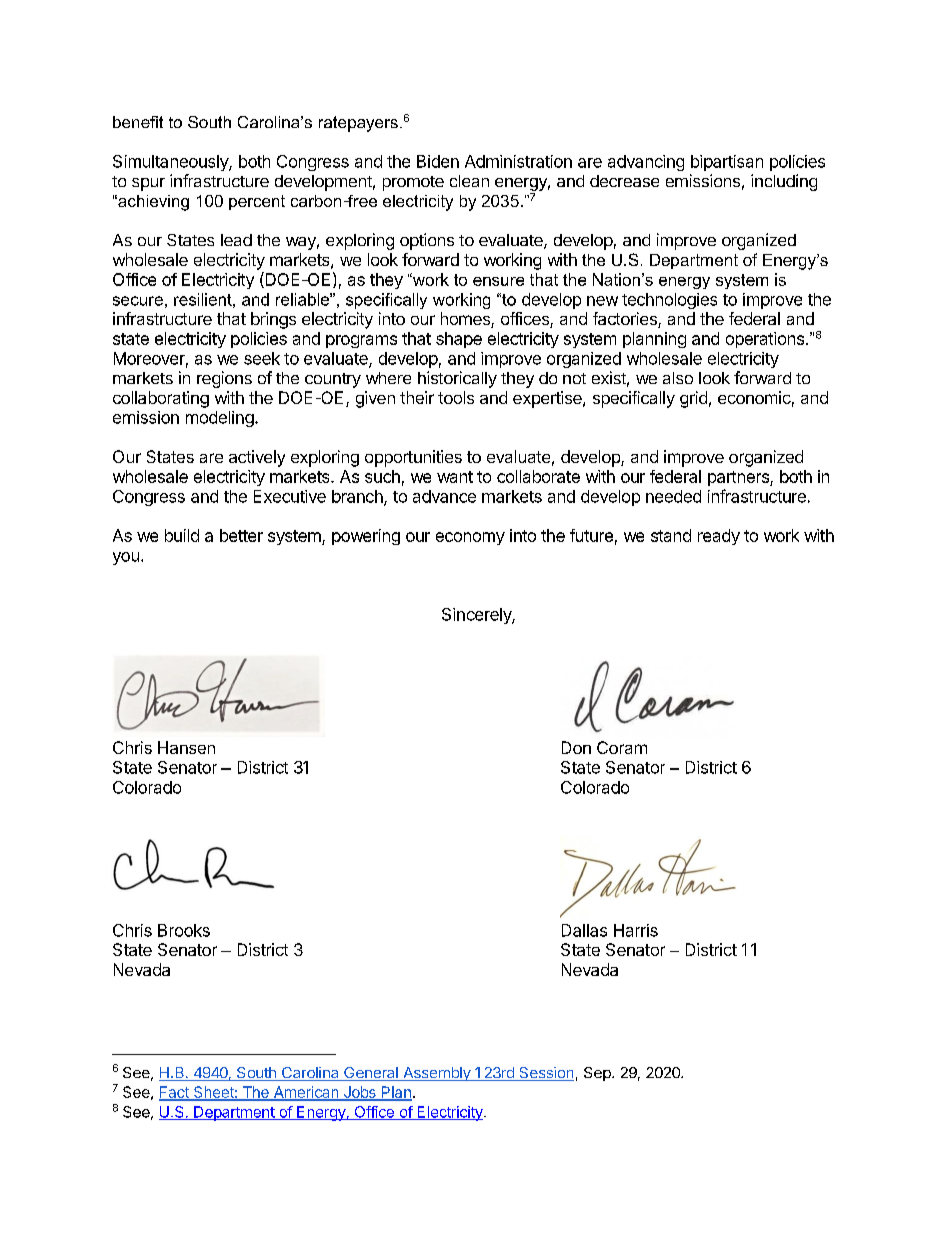 The width and height of the page is (952, 1233). What do you see at coordinates (622, 747) in the page?
I see `Coram` at bounding box center [622, 747].
